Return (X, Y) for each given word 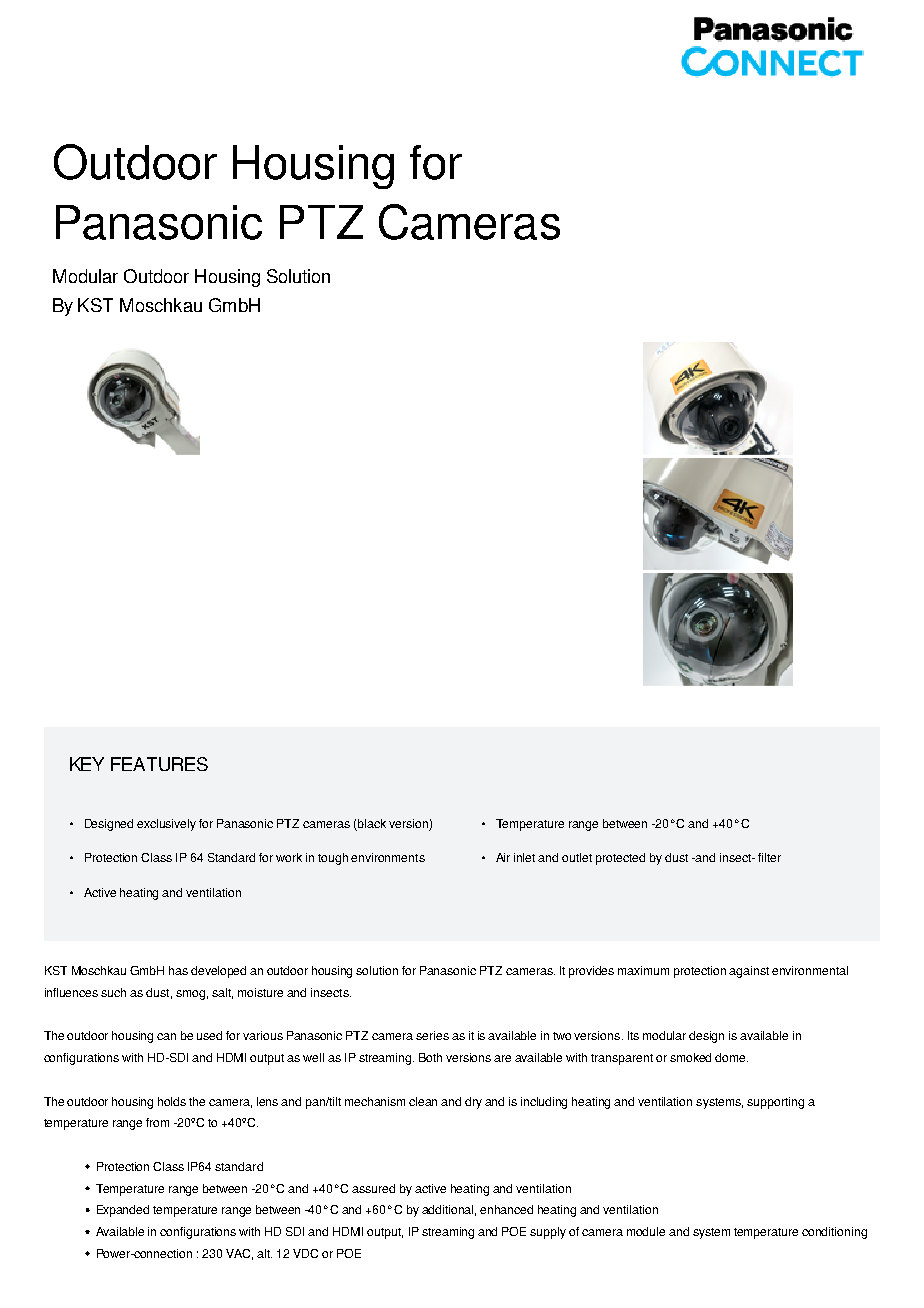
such (113, 992)
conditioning (834, 1233)
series (432, 1035)
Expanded (123, 1211)
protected (620, 859)
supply (548, 1233)
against (749, 972)
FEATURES (159, 764)
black (371, 825)
